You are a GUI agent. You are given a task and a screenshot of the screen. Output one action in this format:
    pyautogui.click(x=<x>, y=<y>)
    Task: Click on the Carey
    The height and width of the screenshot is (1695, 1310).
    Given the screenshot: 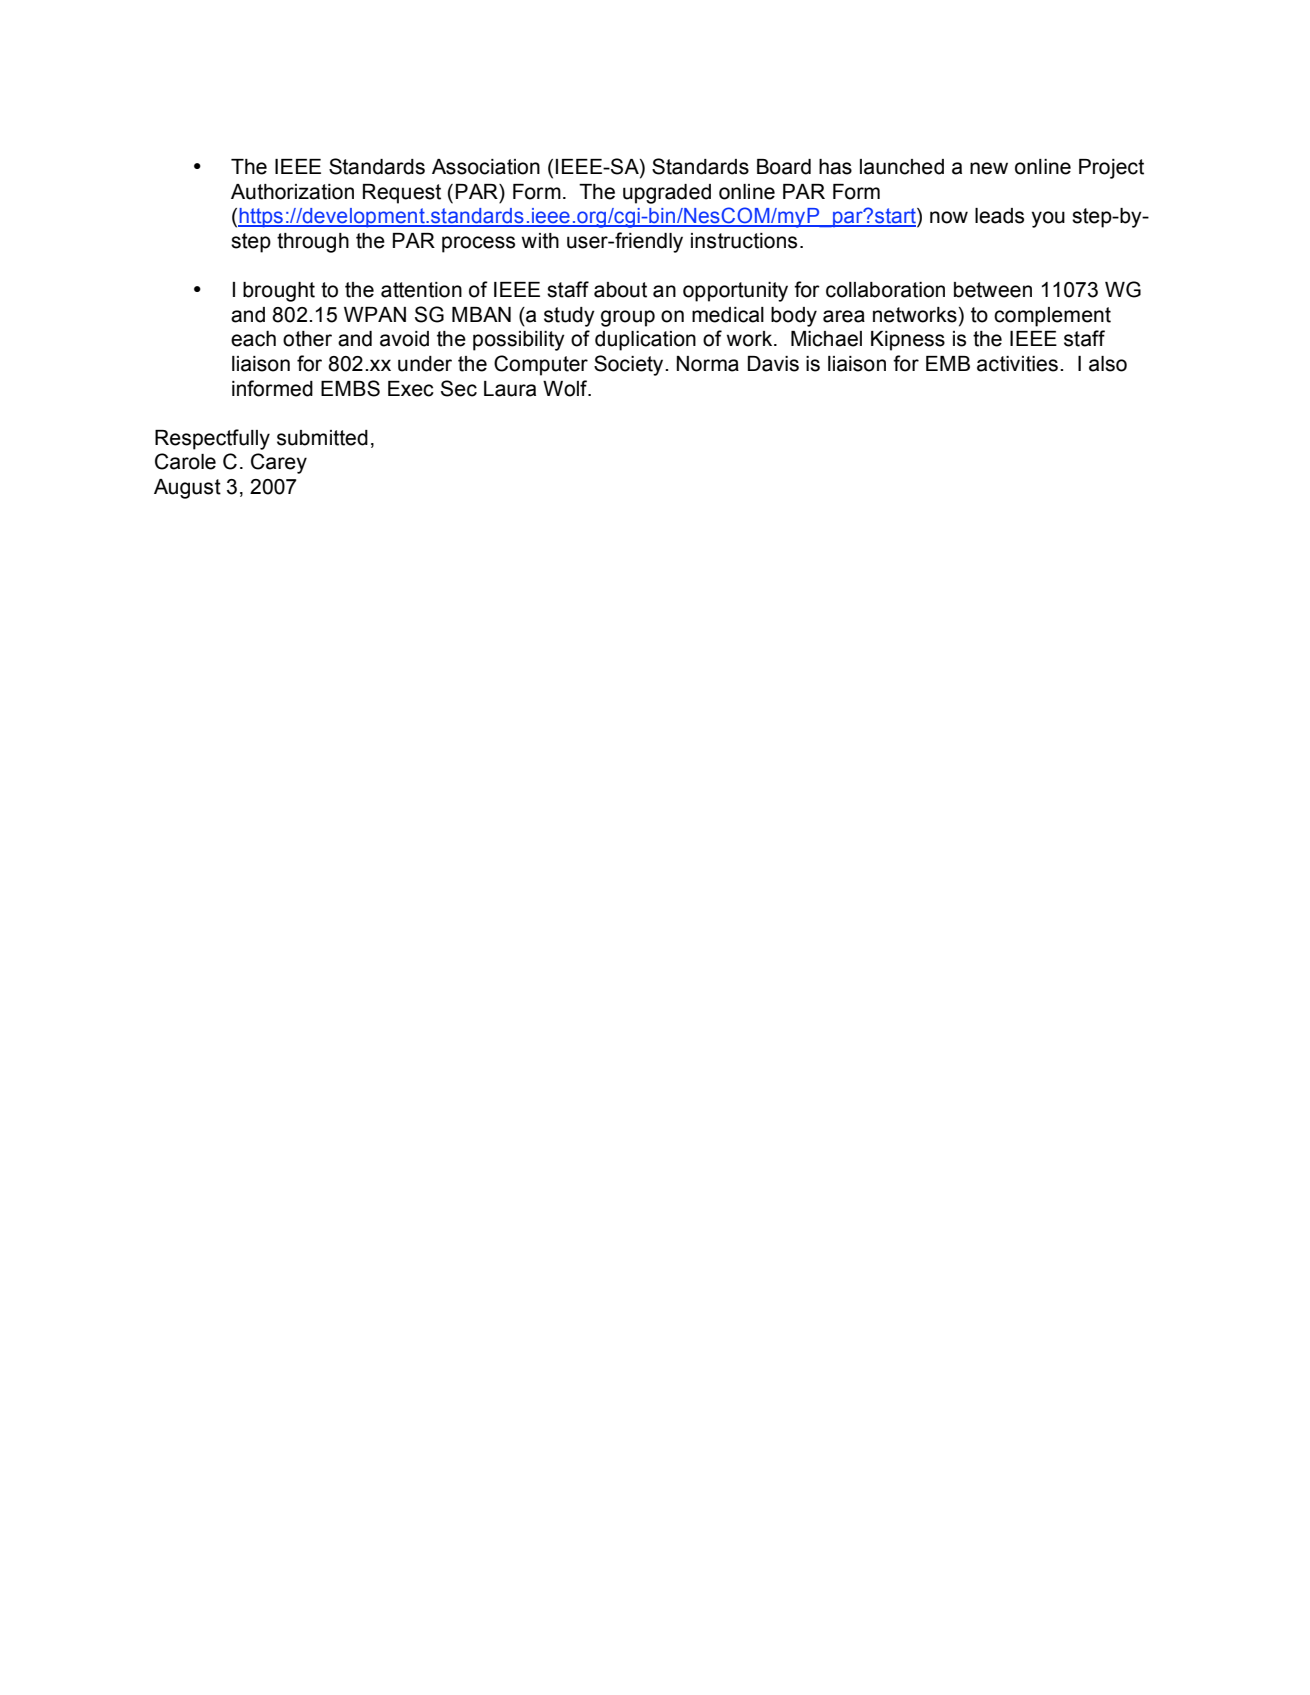 What is the action you would take?
    pyautogui.click(x=279, y=463)
